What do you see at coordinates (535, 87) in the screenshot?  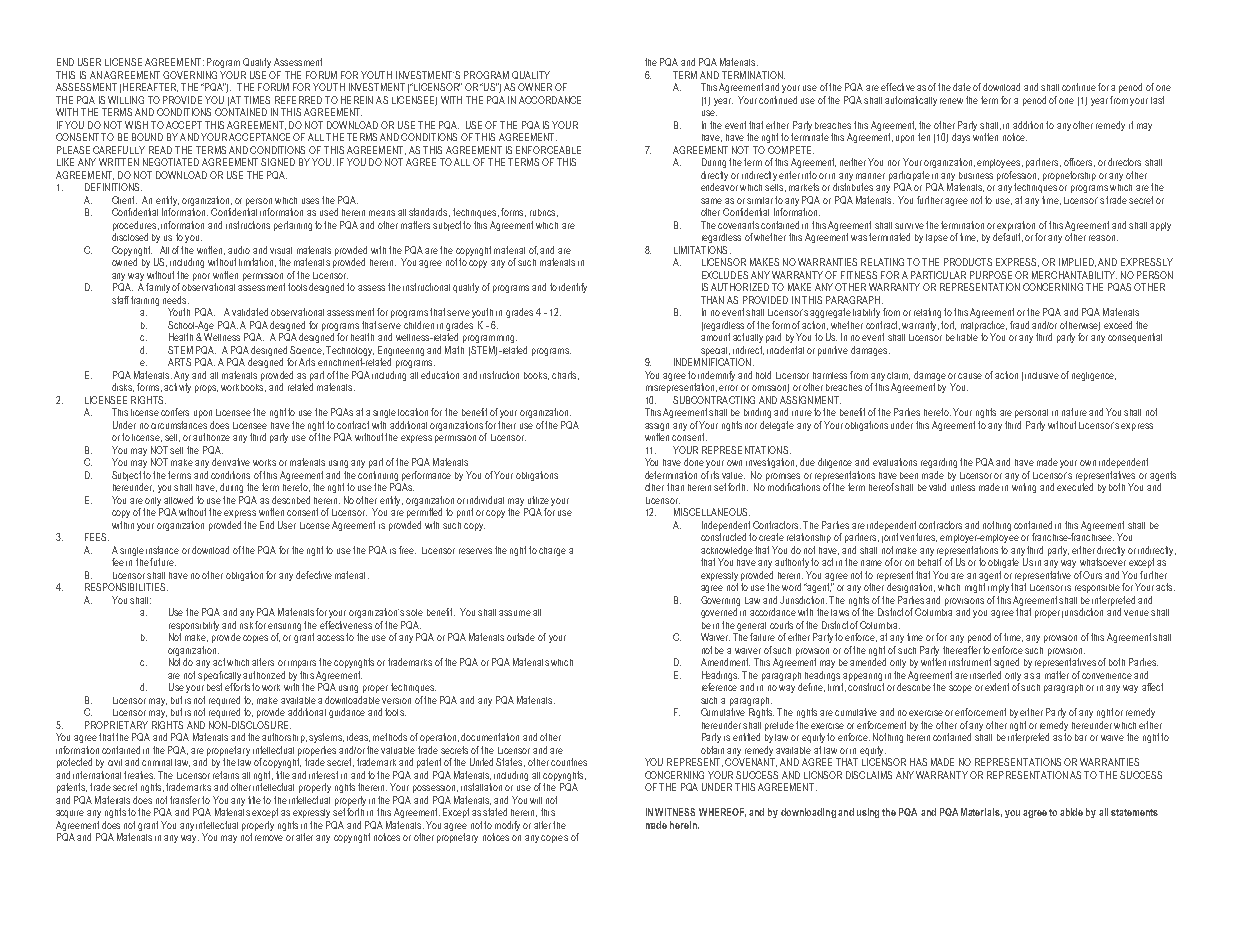 I see `OWNER` at bounding box center [535, 87].
